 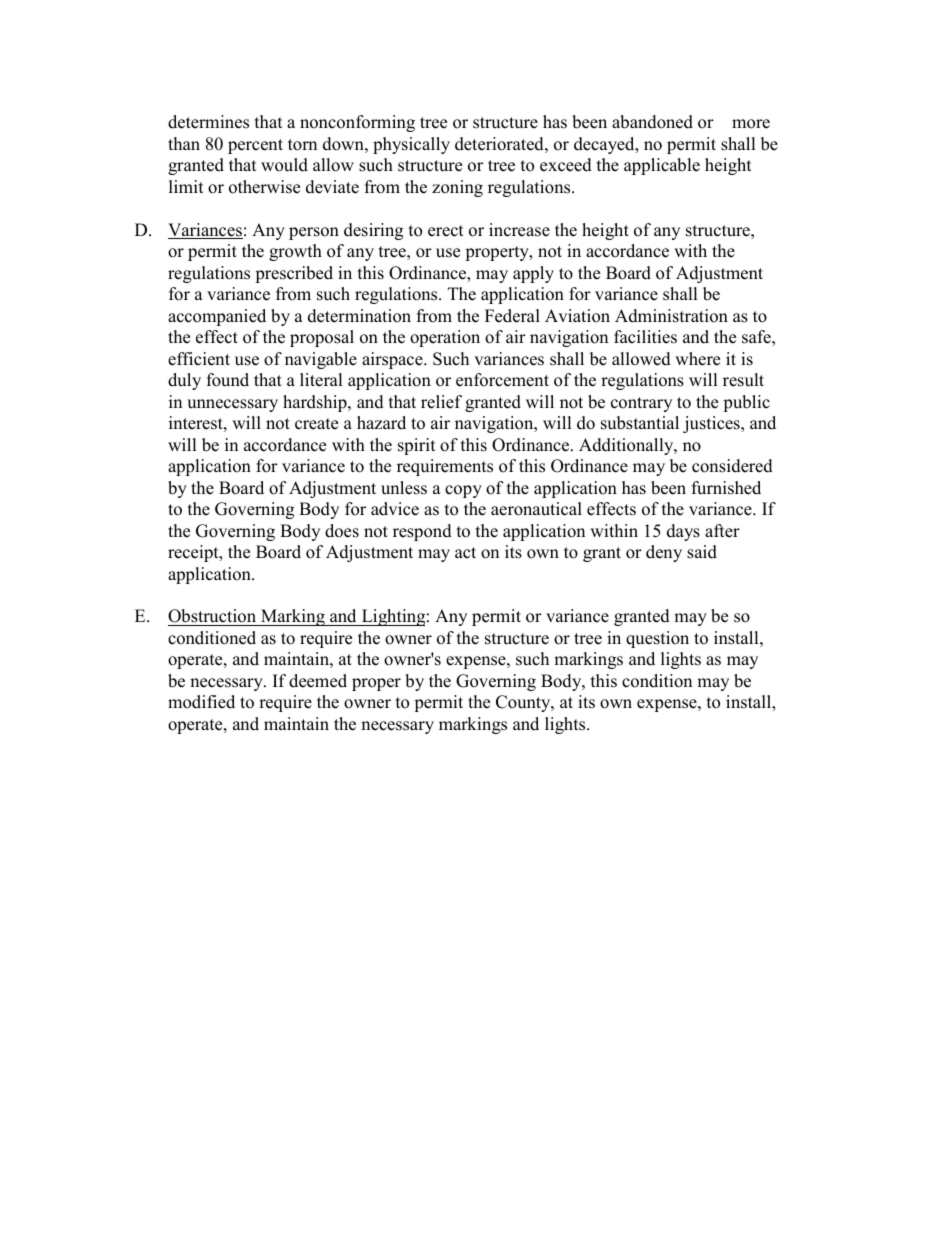 What do you see at coordinates (652, 122) in the page?
I see `abandoned` at bounding box center [652, 122].
